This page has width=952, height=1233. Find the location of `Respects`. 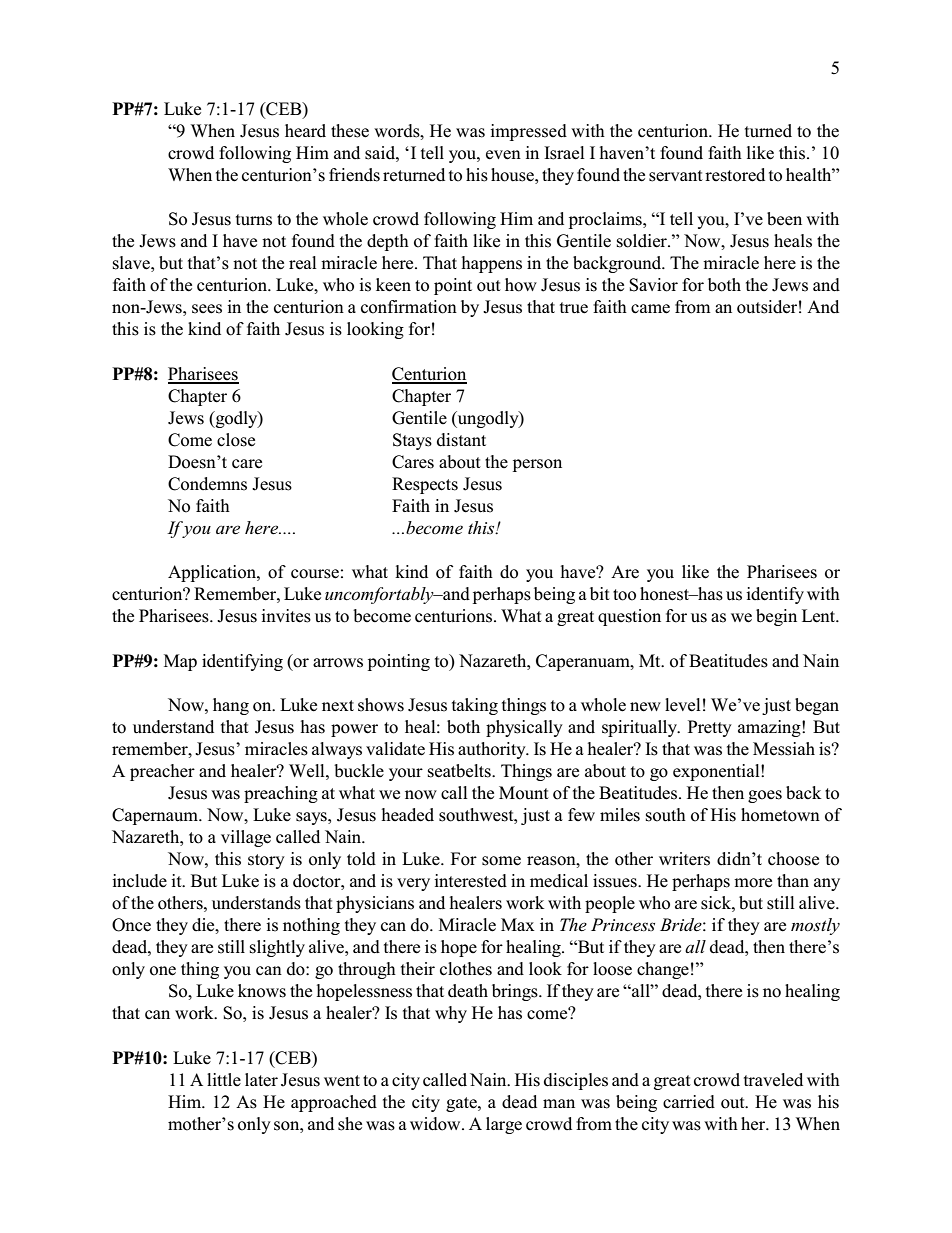

Respects is located at coordinates (425, 485).
